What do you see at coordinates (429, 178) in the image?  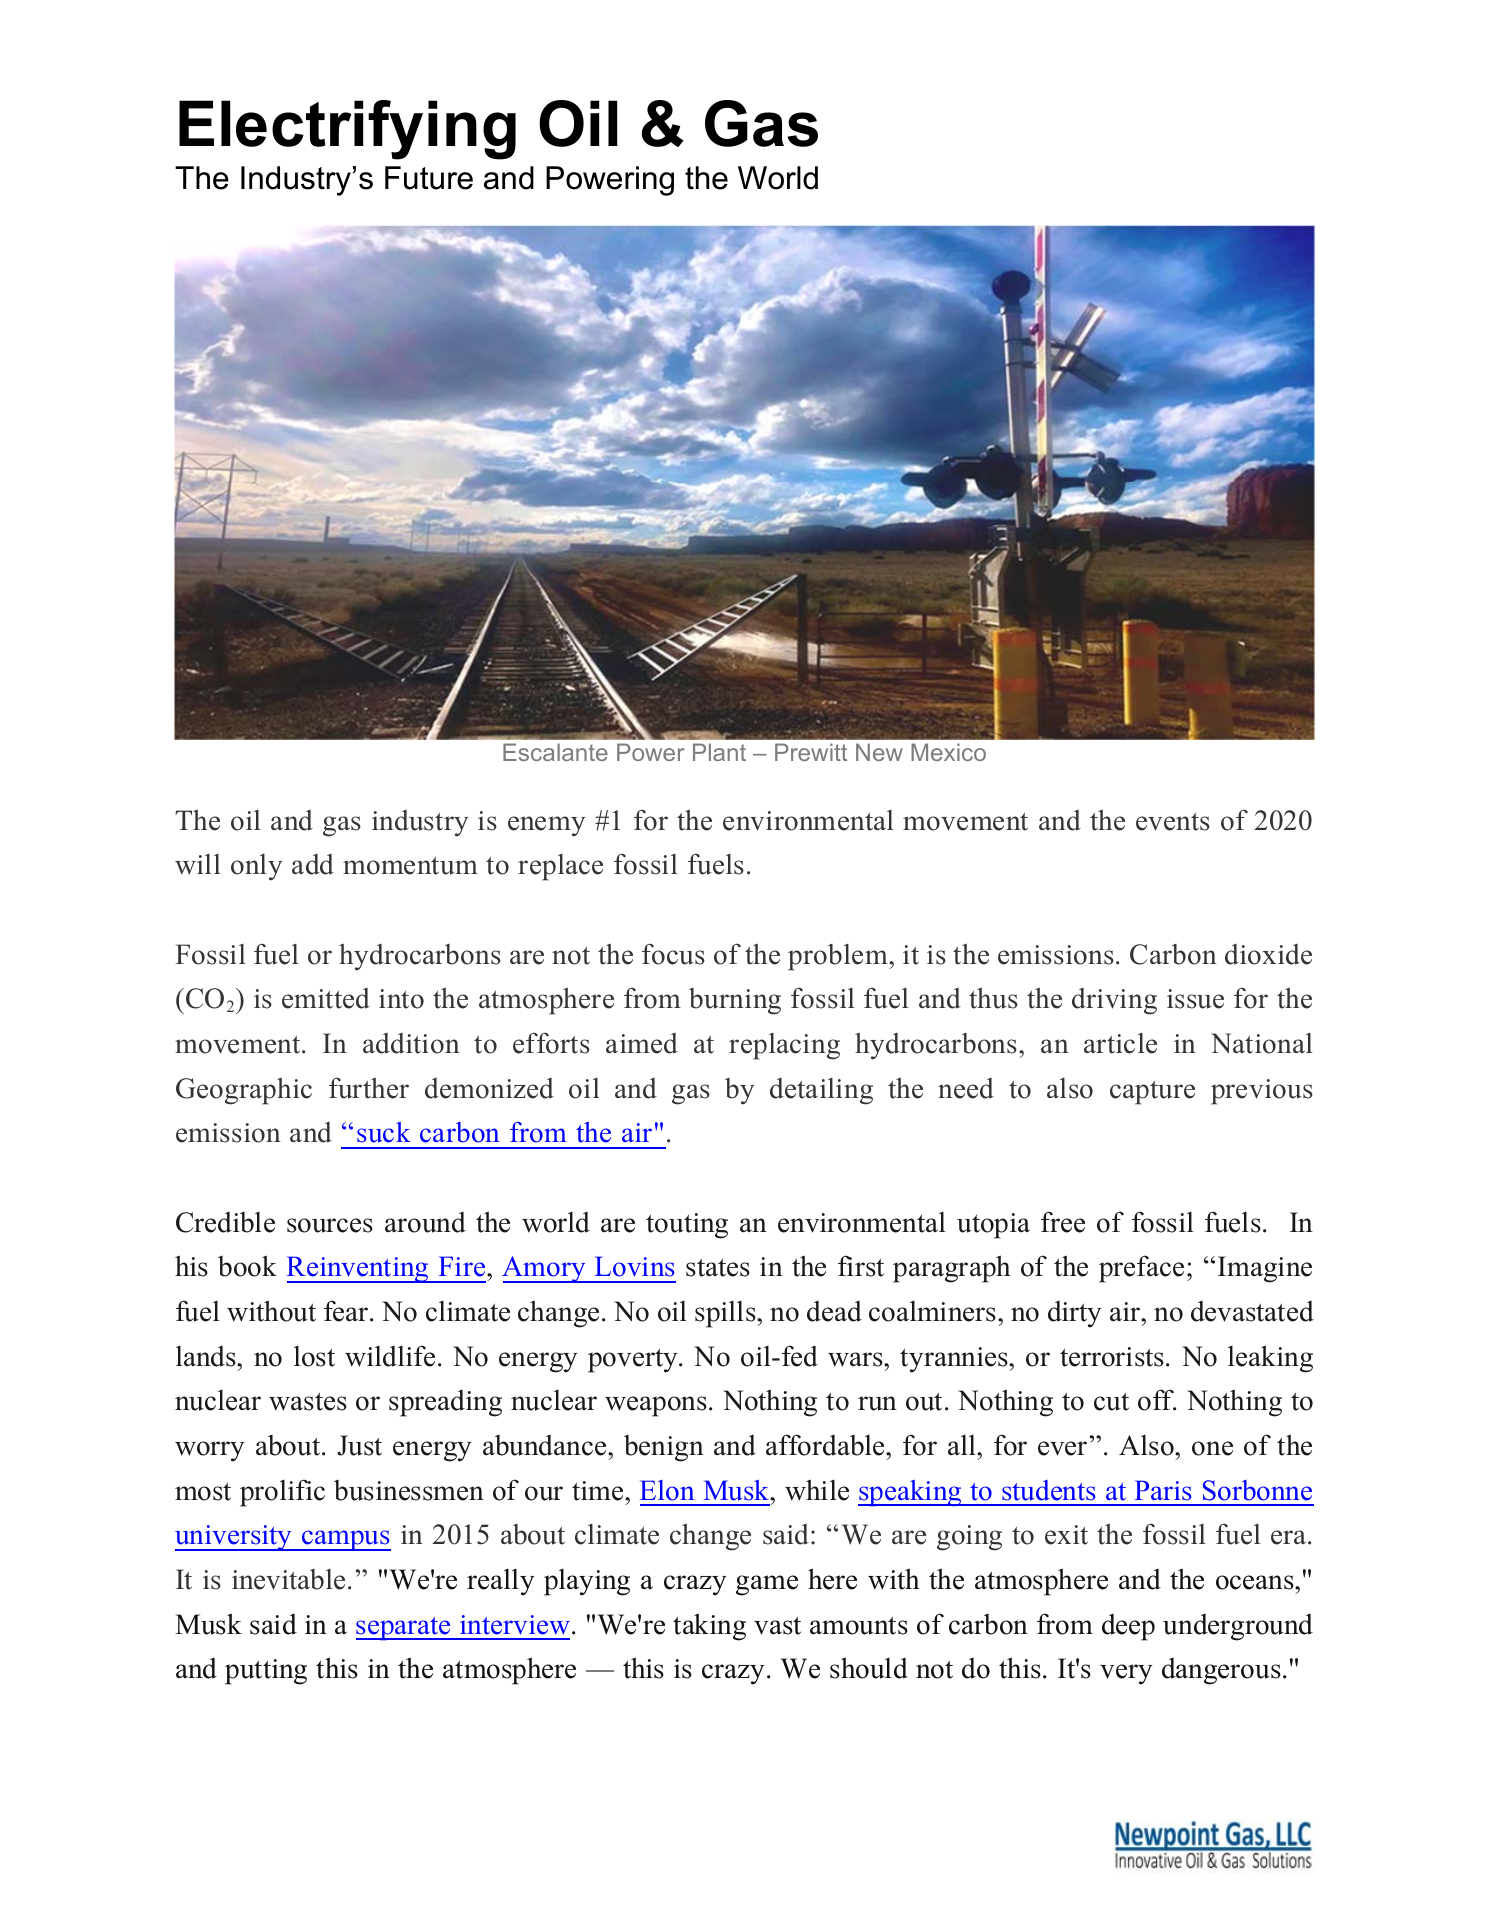 I see `Future` at bounding box center [429, 178].
